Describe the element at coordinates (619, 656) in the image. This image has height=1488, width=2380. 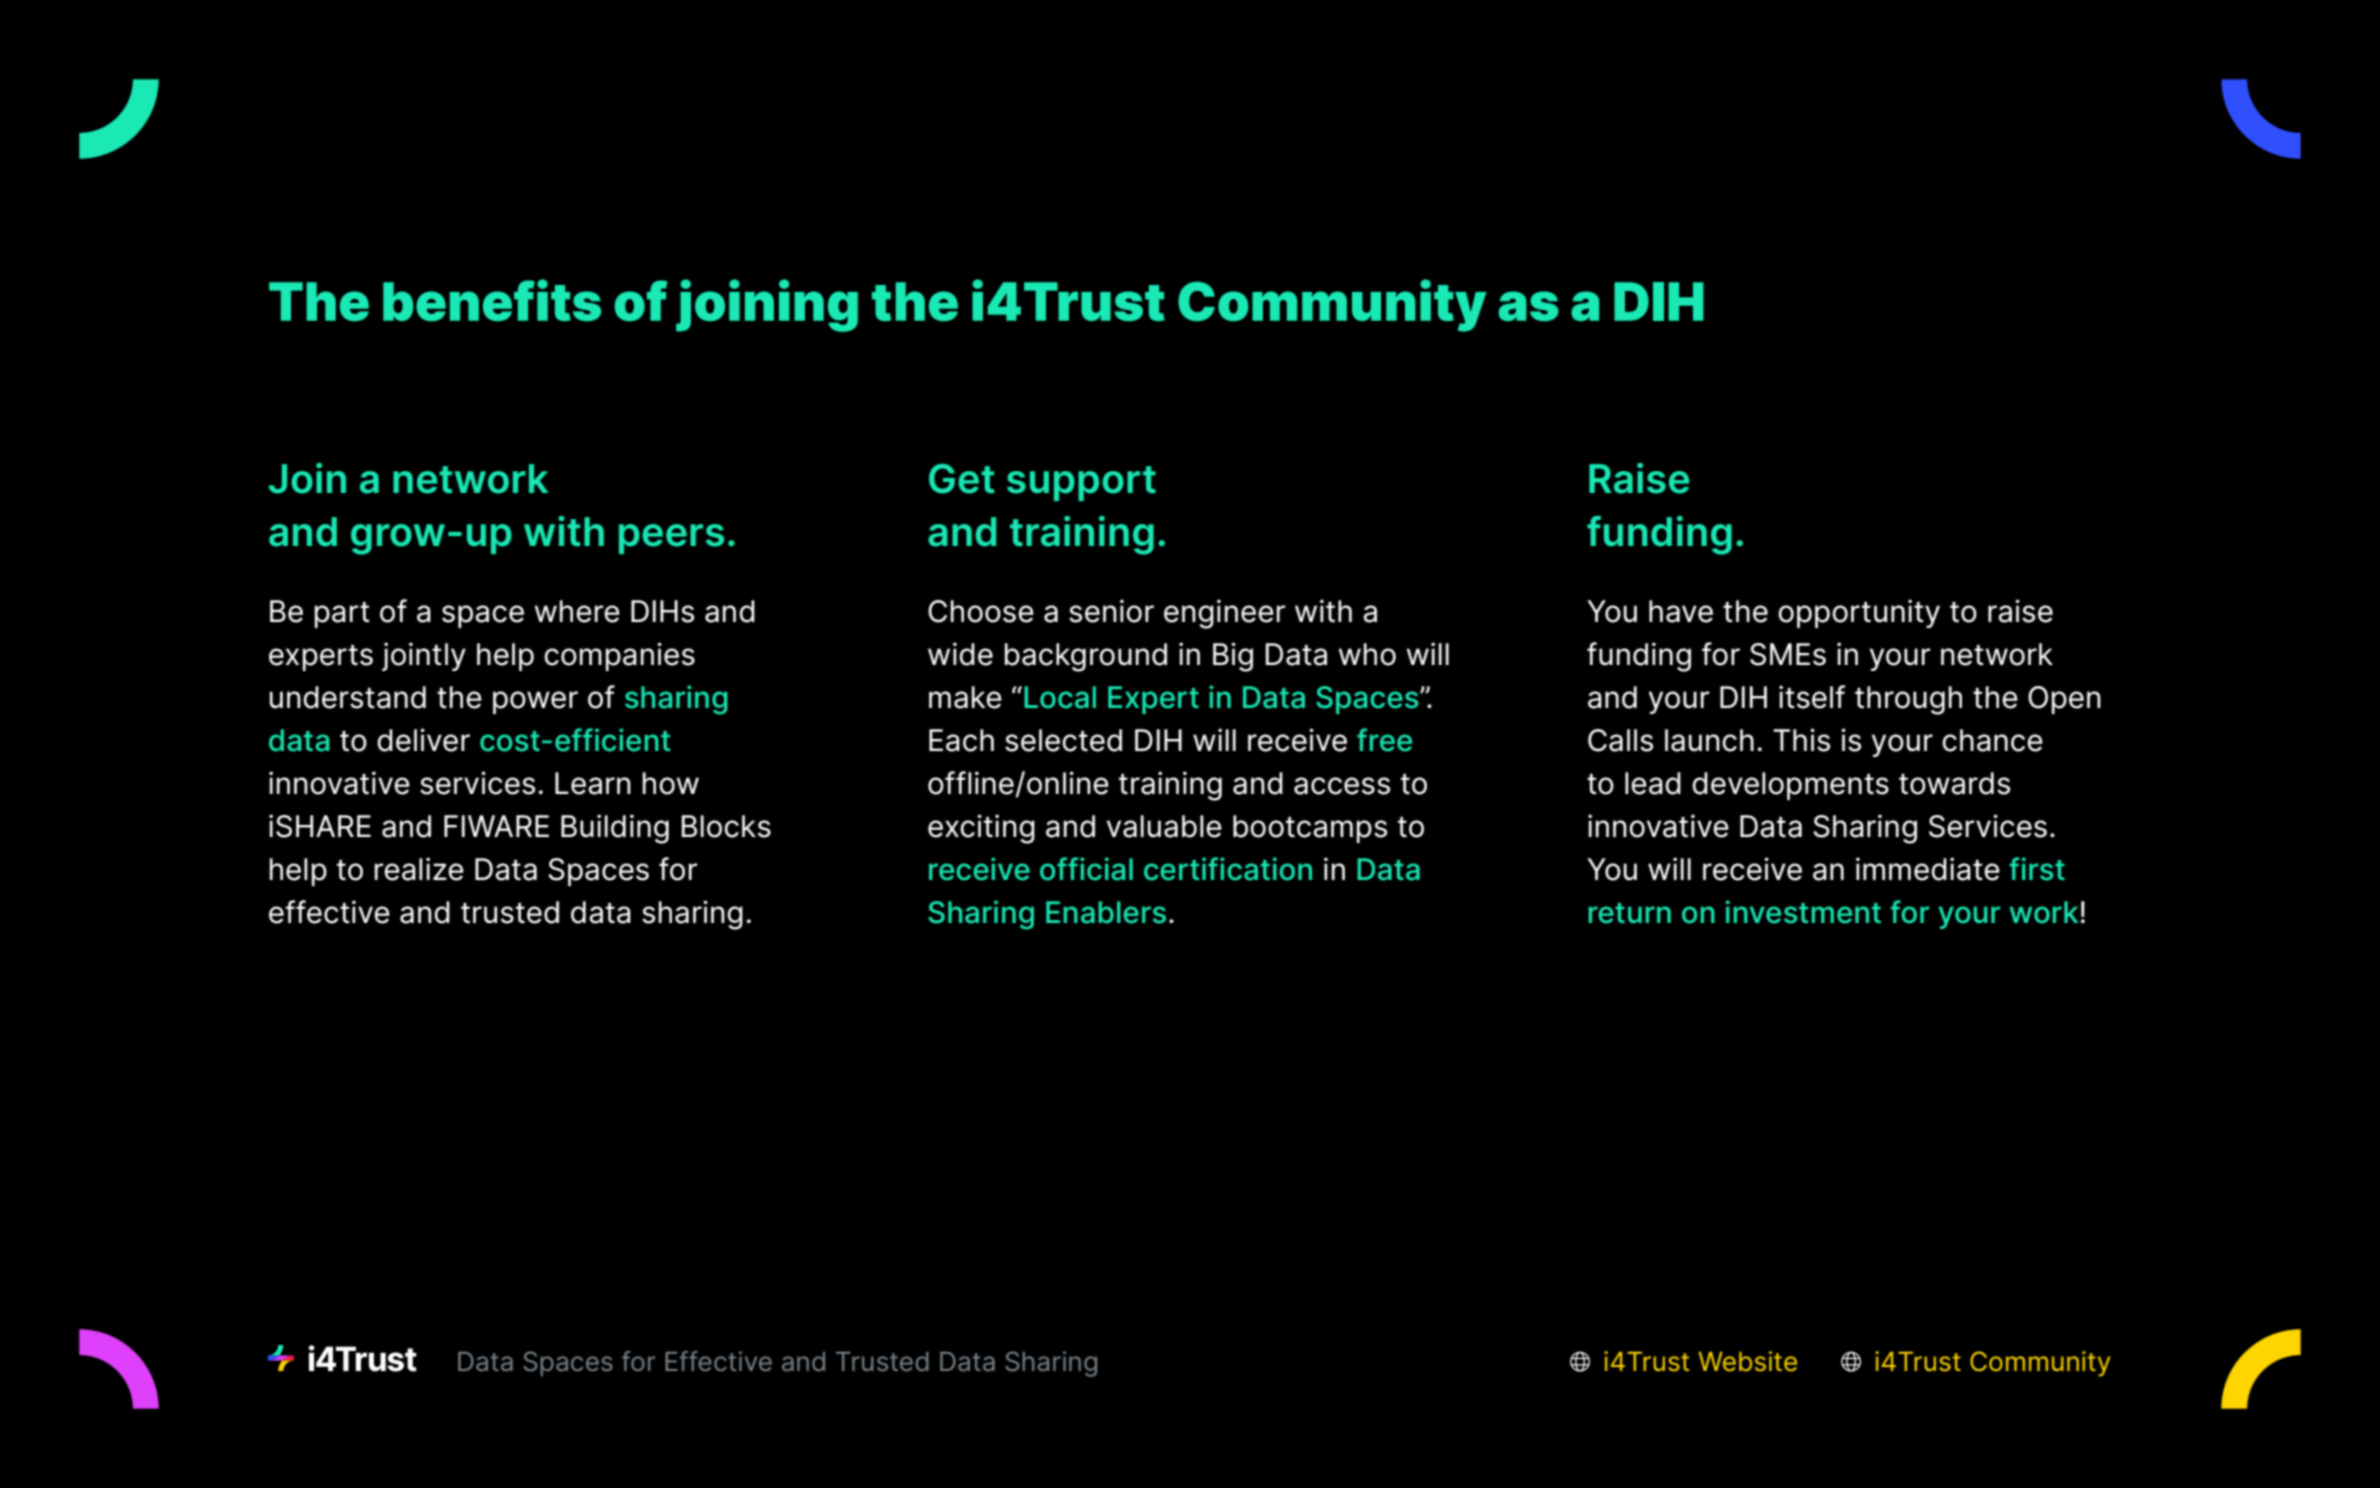
I see `companies` at that location.
